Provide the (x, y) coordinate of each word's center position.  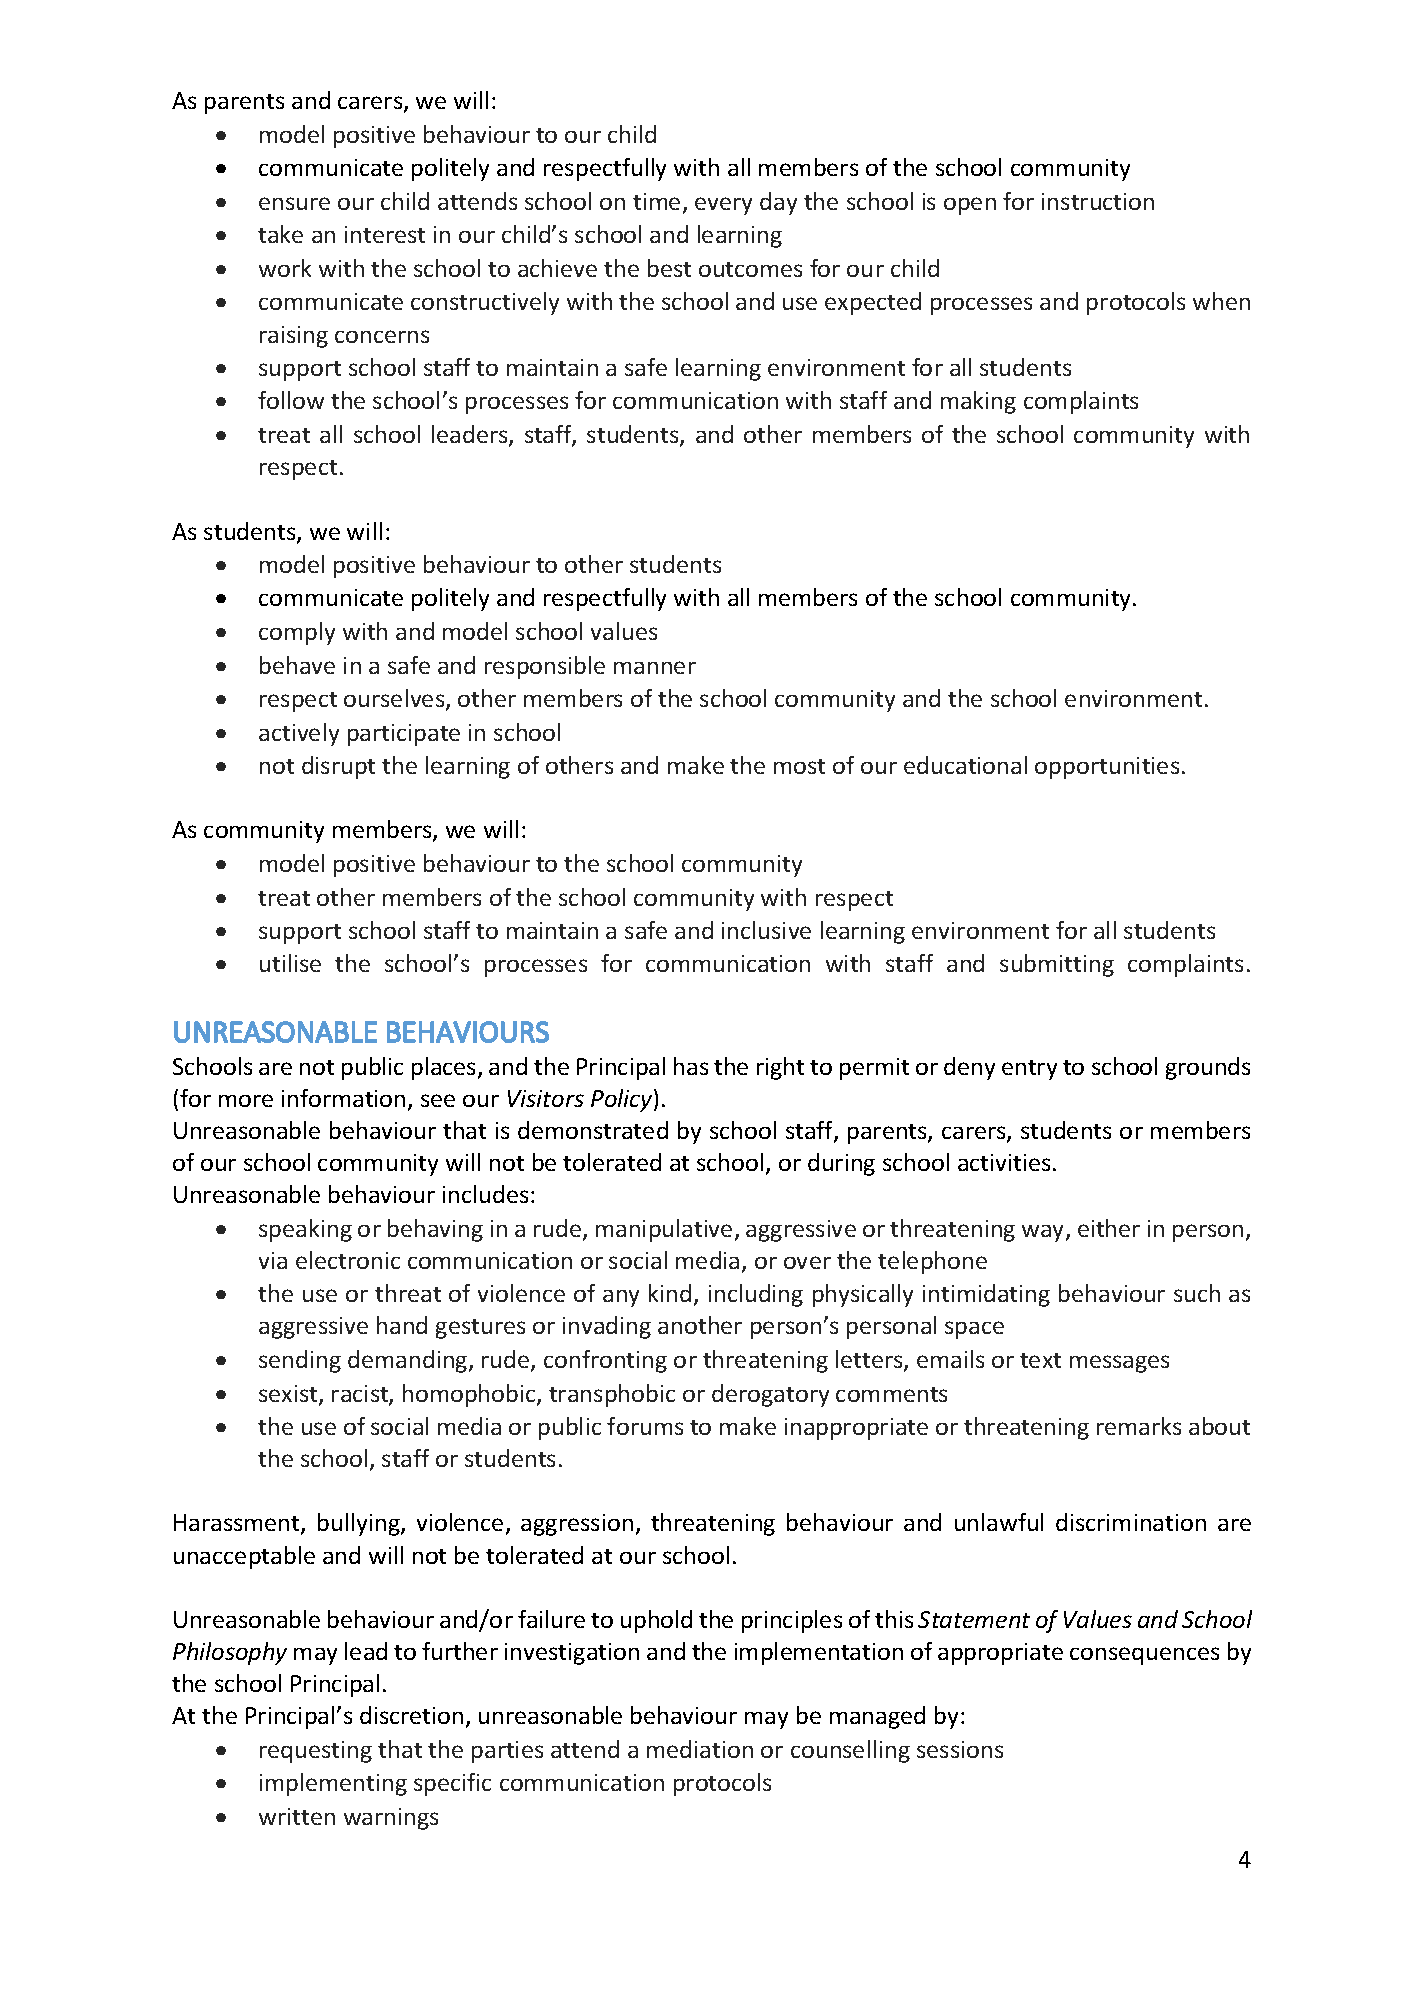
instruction (1098, 201)
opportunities (1107, 768)
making (978, 402)
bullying (360, 1524)
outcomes (750, 269)
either (1109, 1228)
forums (645, 1426)
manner (655, 667)
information (343, 1098)
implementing (333, 1784)
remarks (1139, 1426)
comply (297, 633)
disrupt (338, 767)
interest (385, 234)
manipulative (664, 1230)
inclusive (766, 930)
